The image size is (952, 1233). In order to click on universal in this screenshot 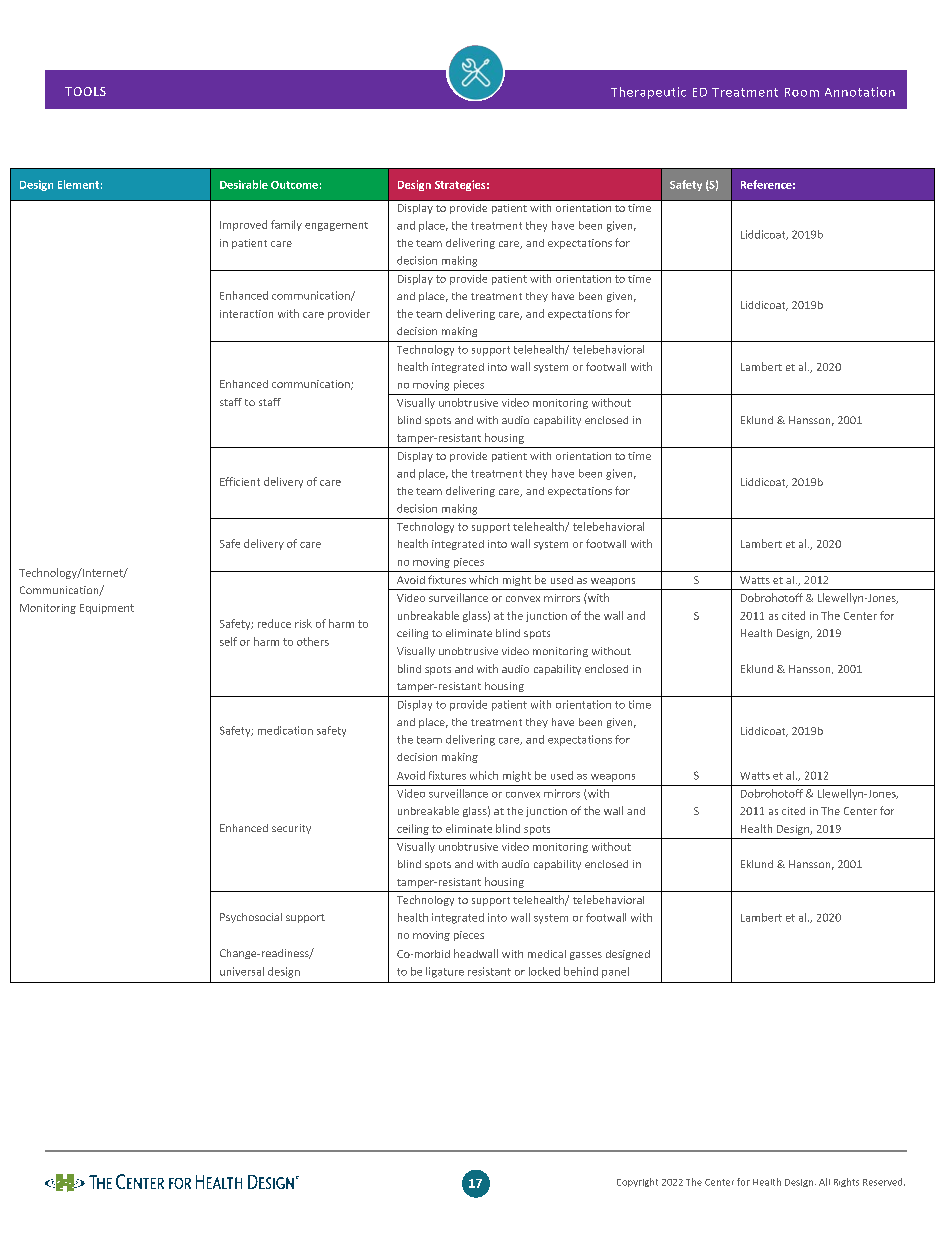, I will do `click(242, 971)`.
